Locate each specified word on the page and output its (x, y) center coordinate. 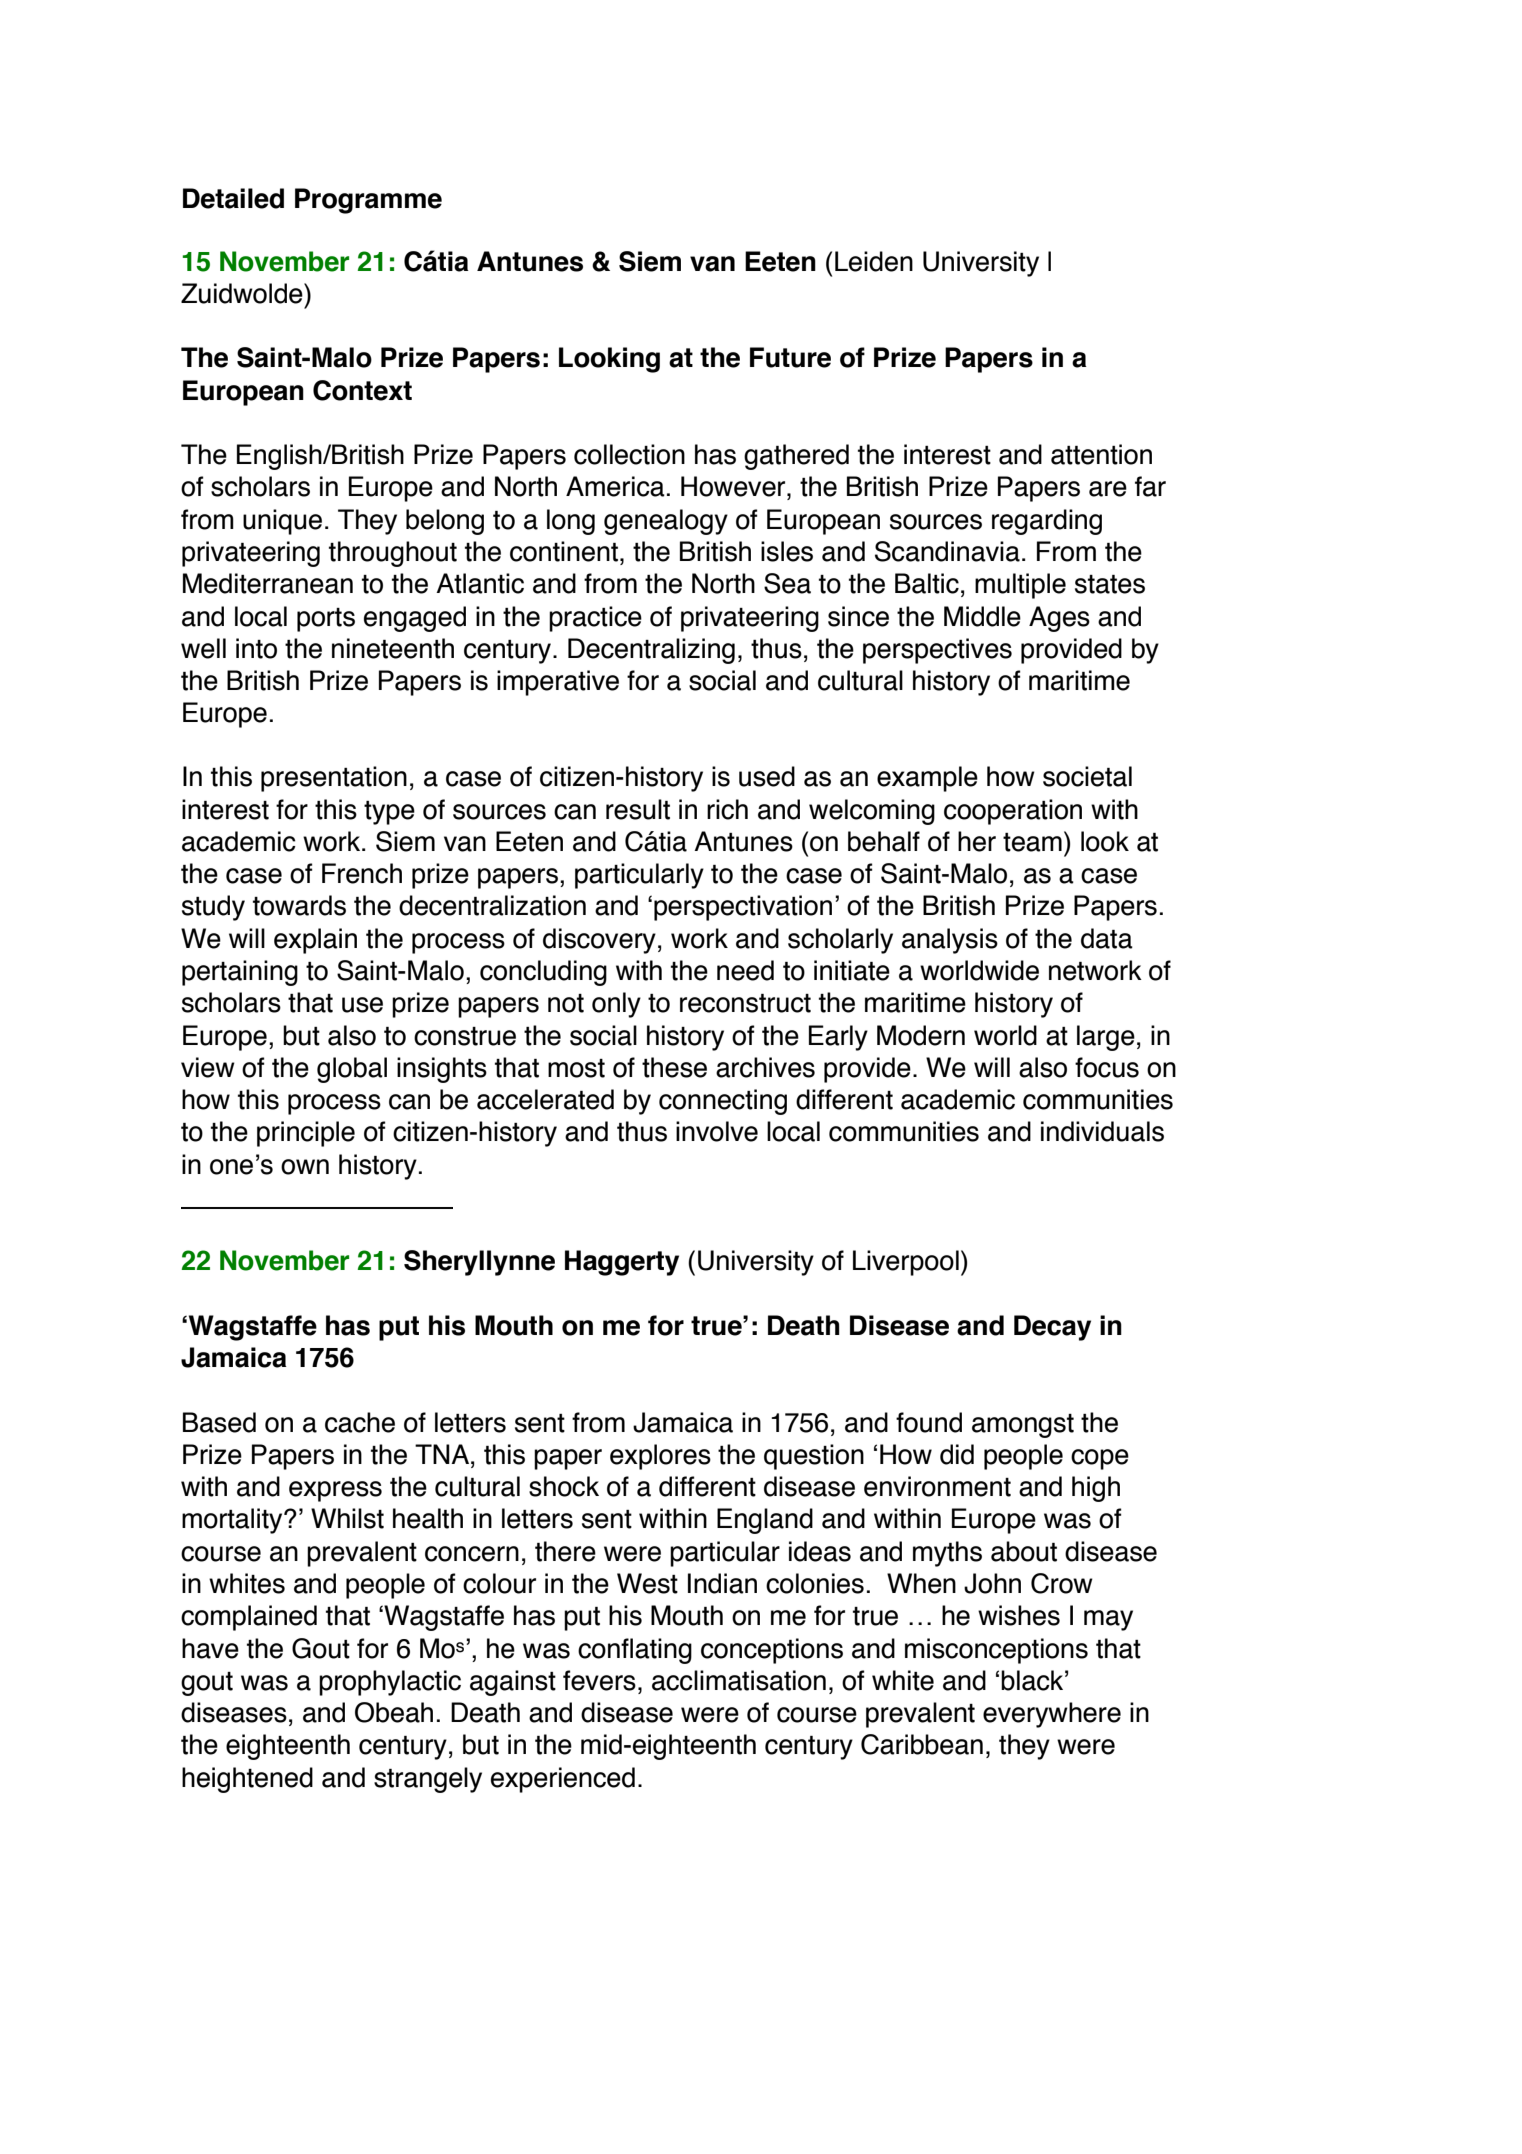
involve (717, 1131)
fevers (599, 1680)
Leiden (874, 261)
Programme (368, 201)
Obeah (394, 1712)
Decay (1052, 1328)
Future (790, 357)
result (638, 809)
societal (1087, 776)
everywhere (1052, 1715)
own (305, 1167)
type (389, 813)
